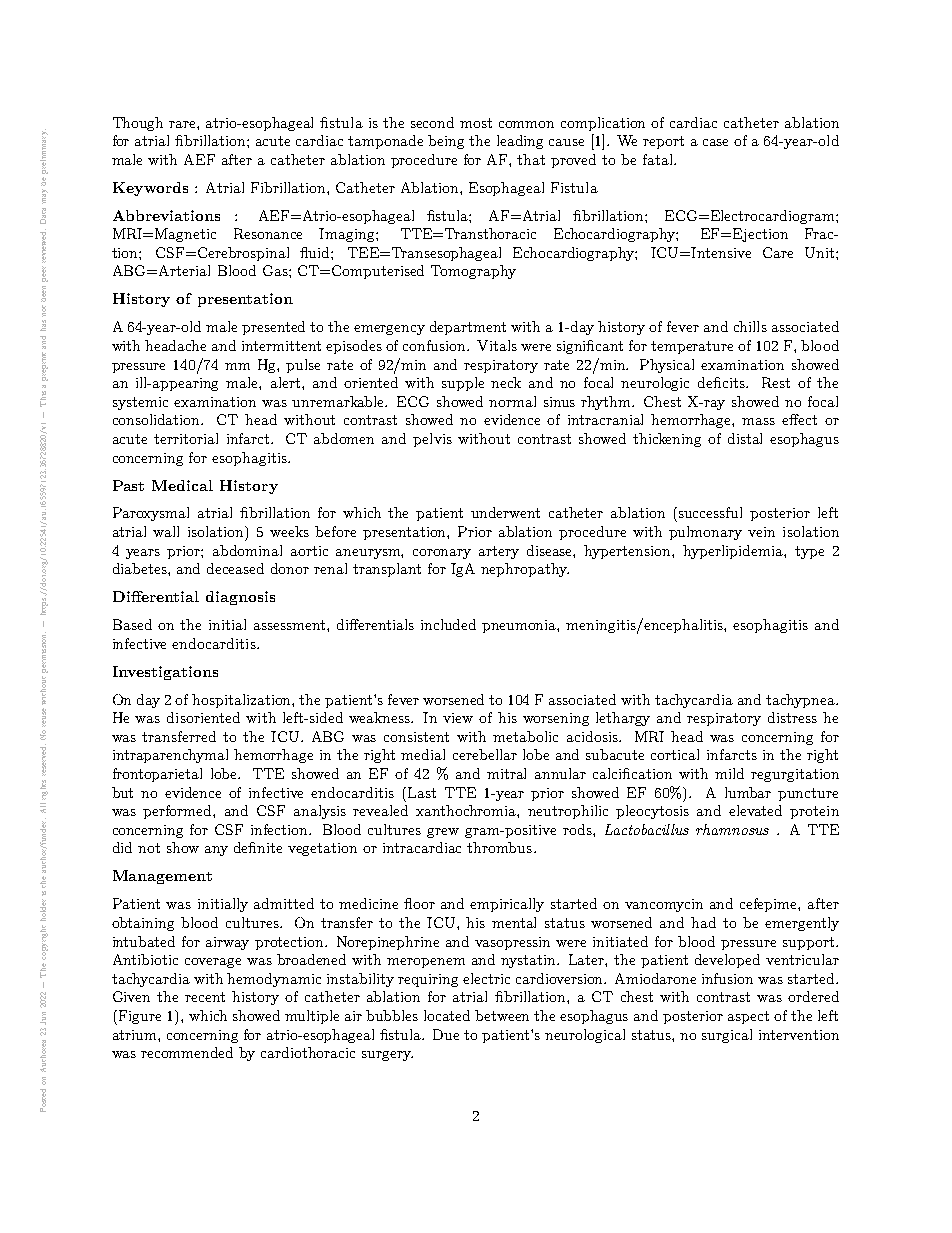 This screenshot has height=1233, width=952. What do you see at coordinates (446, 142) in the screenshot?
I see `being` at bounding box center [446, 142].
